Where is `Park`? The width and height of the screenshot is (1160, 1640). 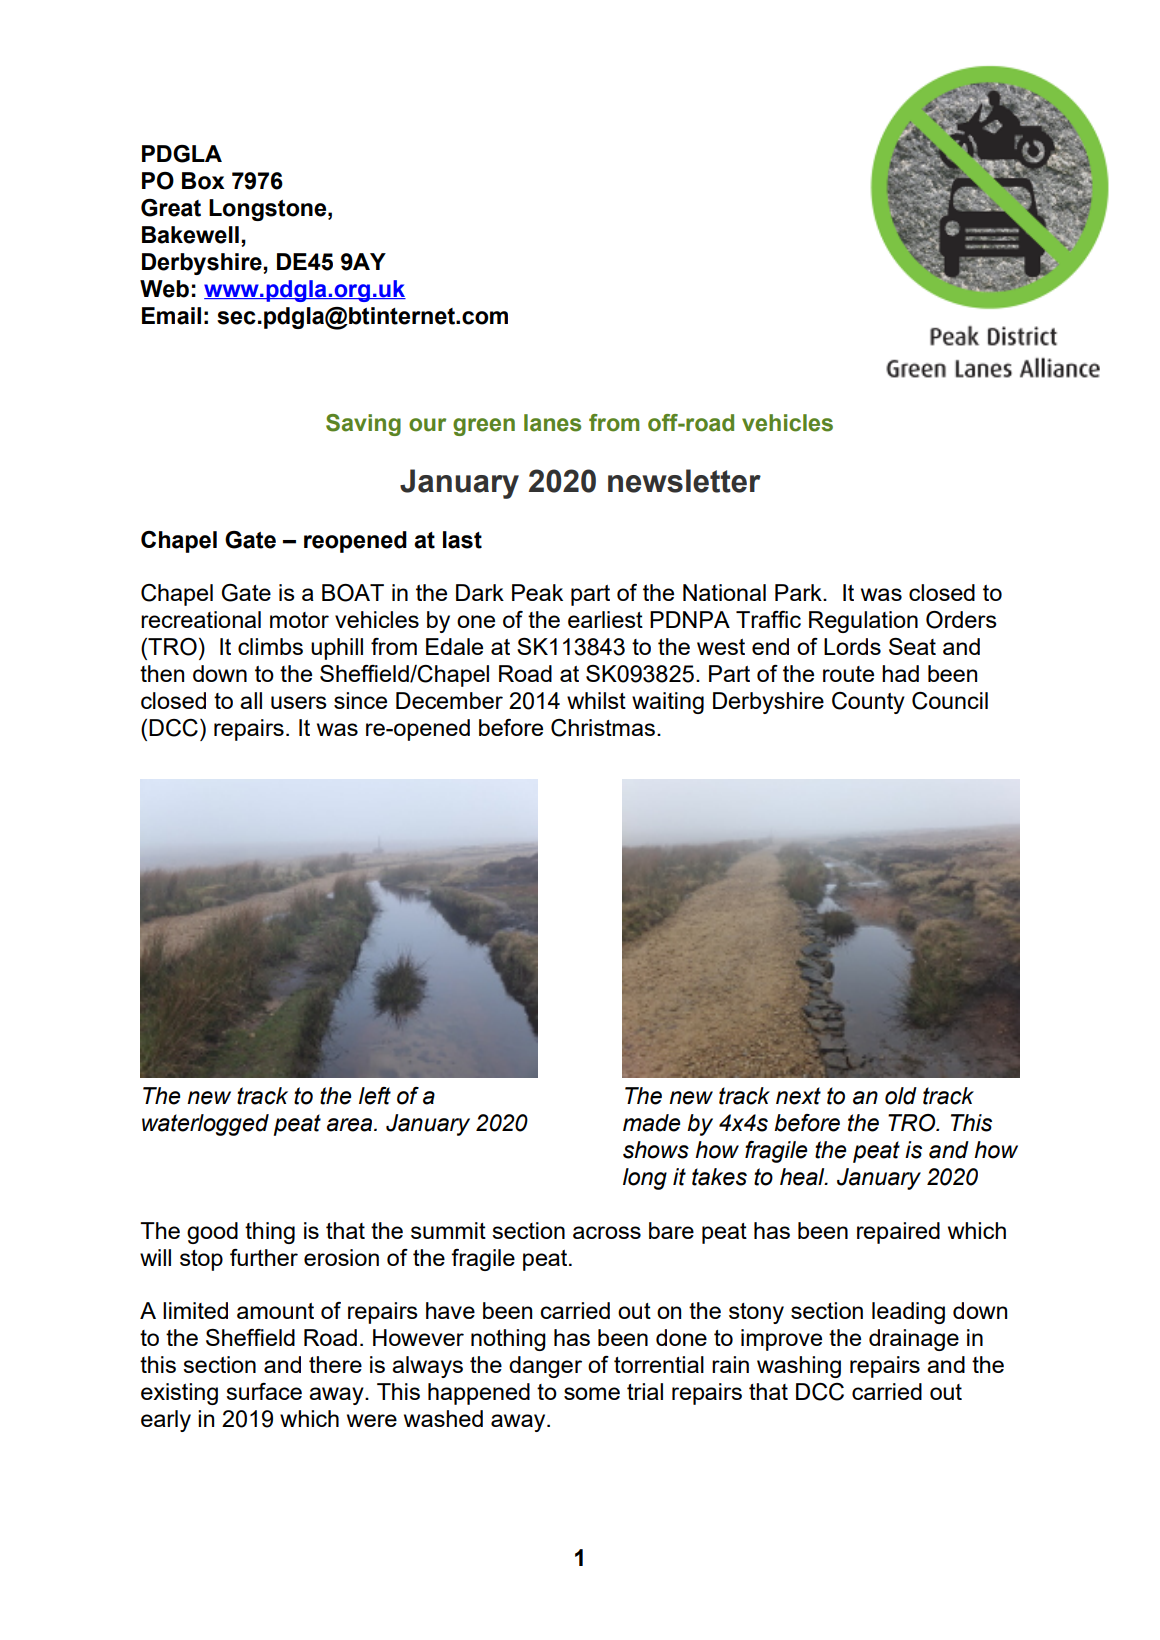 Park is located at coordinates (799, 592).
